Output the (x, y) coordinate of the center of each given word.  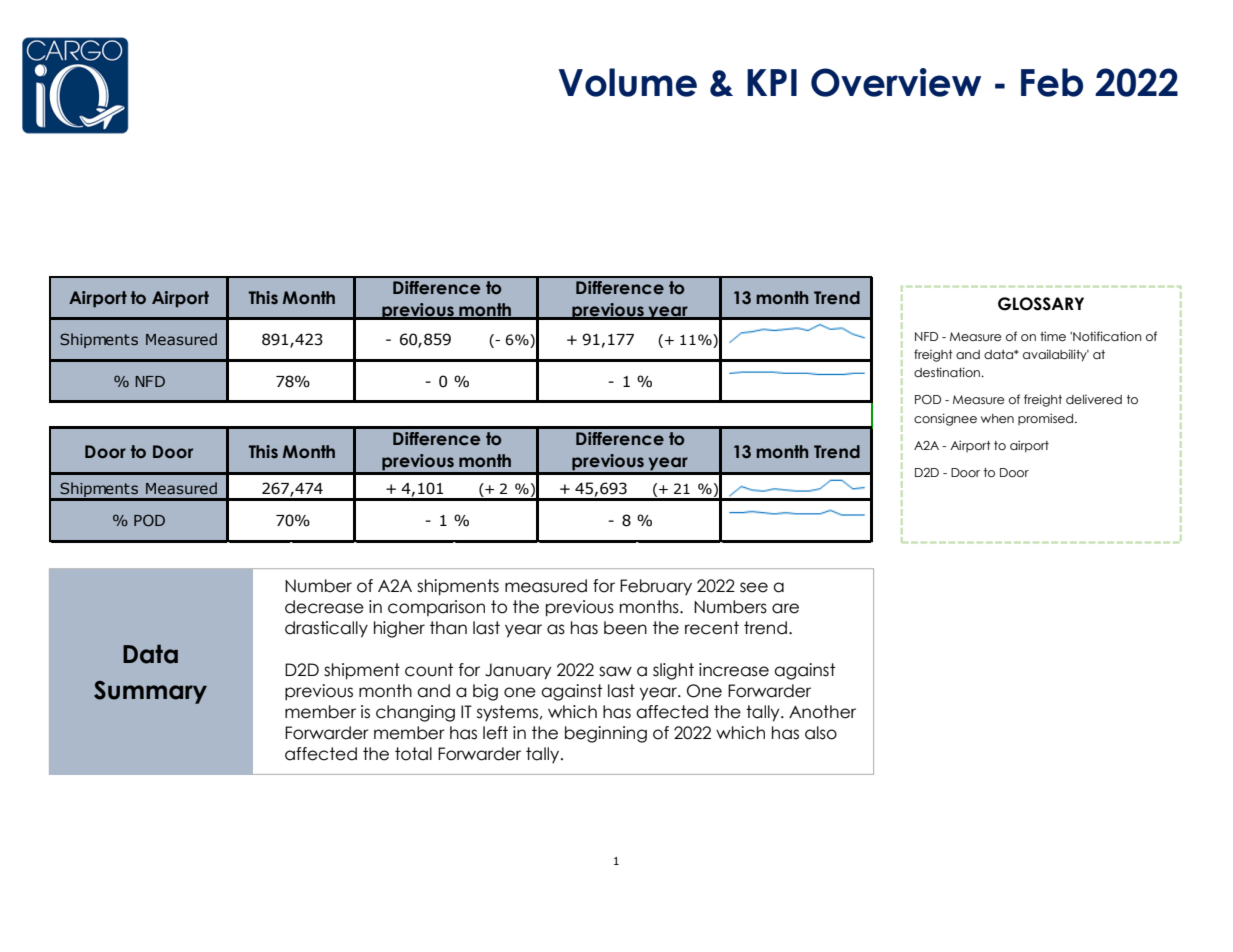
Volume (628, 82)
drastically (326, 629)
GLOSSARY (1041, 304)
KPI (772, 82)
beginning (606, 734)
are (785, 608)
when (997, 418)
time (1053, 336)
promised (1047, 419)
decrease (324, 607)
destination (948, 372)
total (413, 754)
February (656, 587)
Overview (896, 82)
